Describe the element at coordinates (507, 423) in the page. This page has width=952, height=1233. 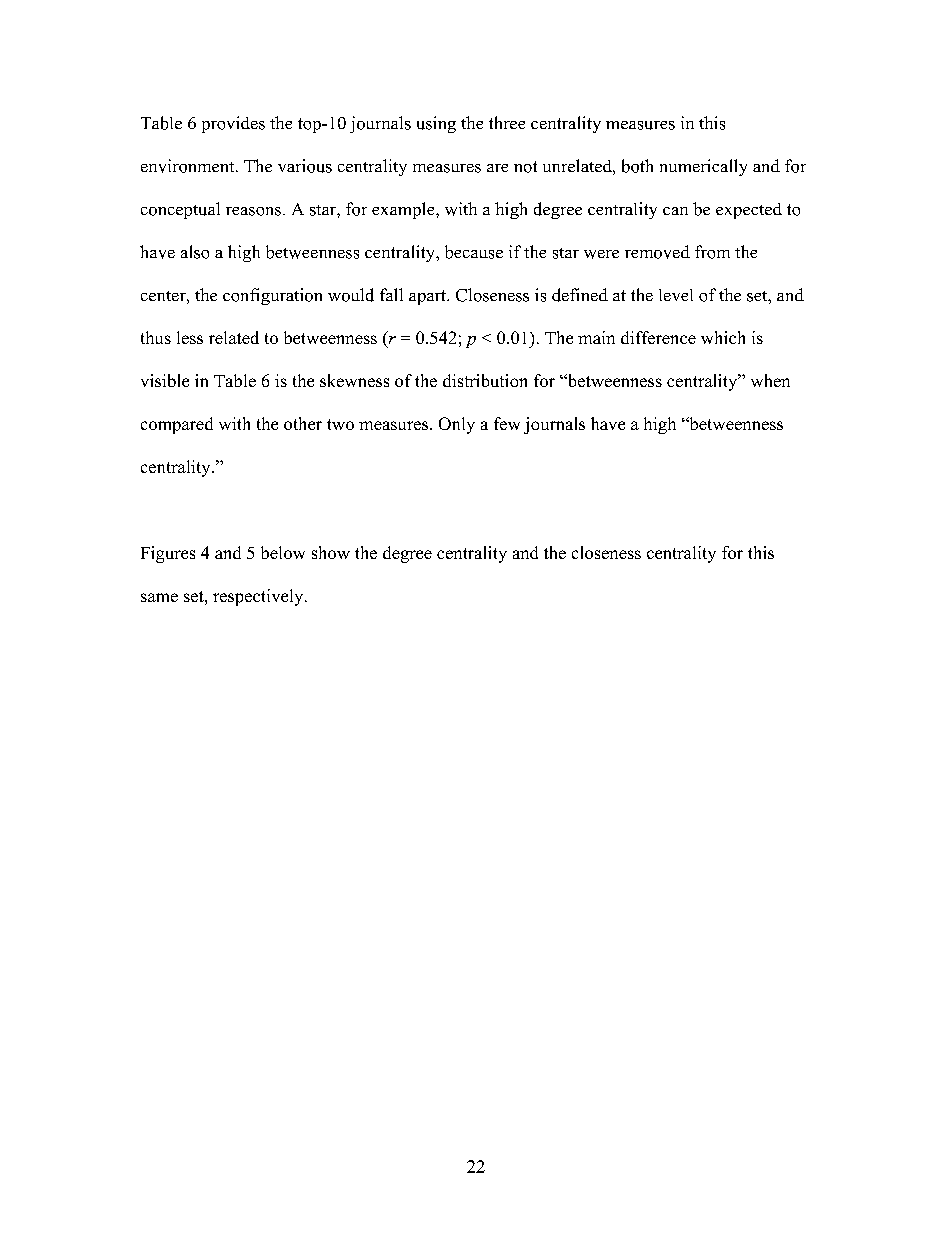
I see `few` at that location.
